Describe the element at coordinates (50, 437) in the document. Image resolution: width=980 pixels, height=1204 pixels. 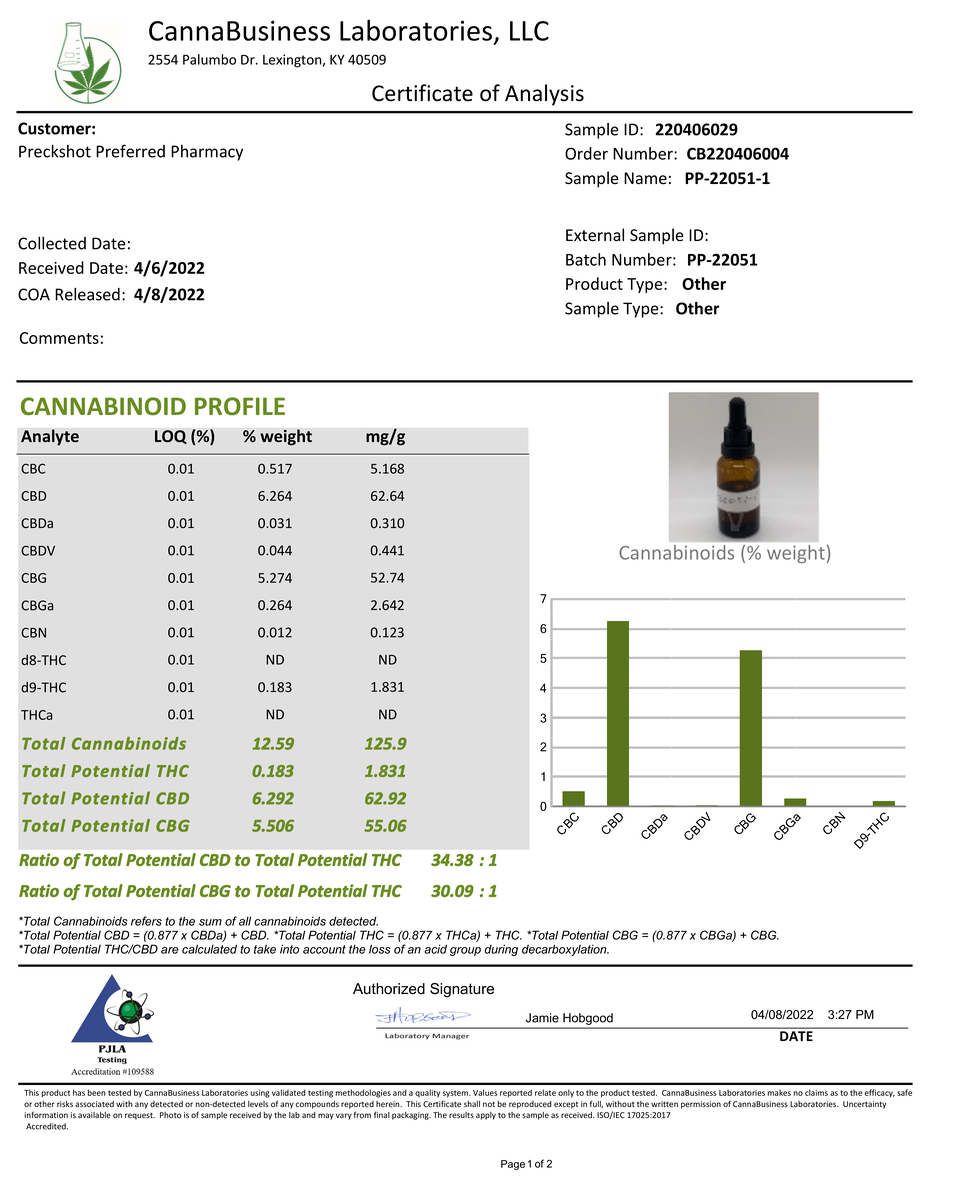
I see `Analyte` at that location.
